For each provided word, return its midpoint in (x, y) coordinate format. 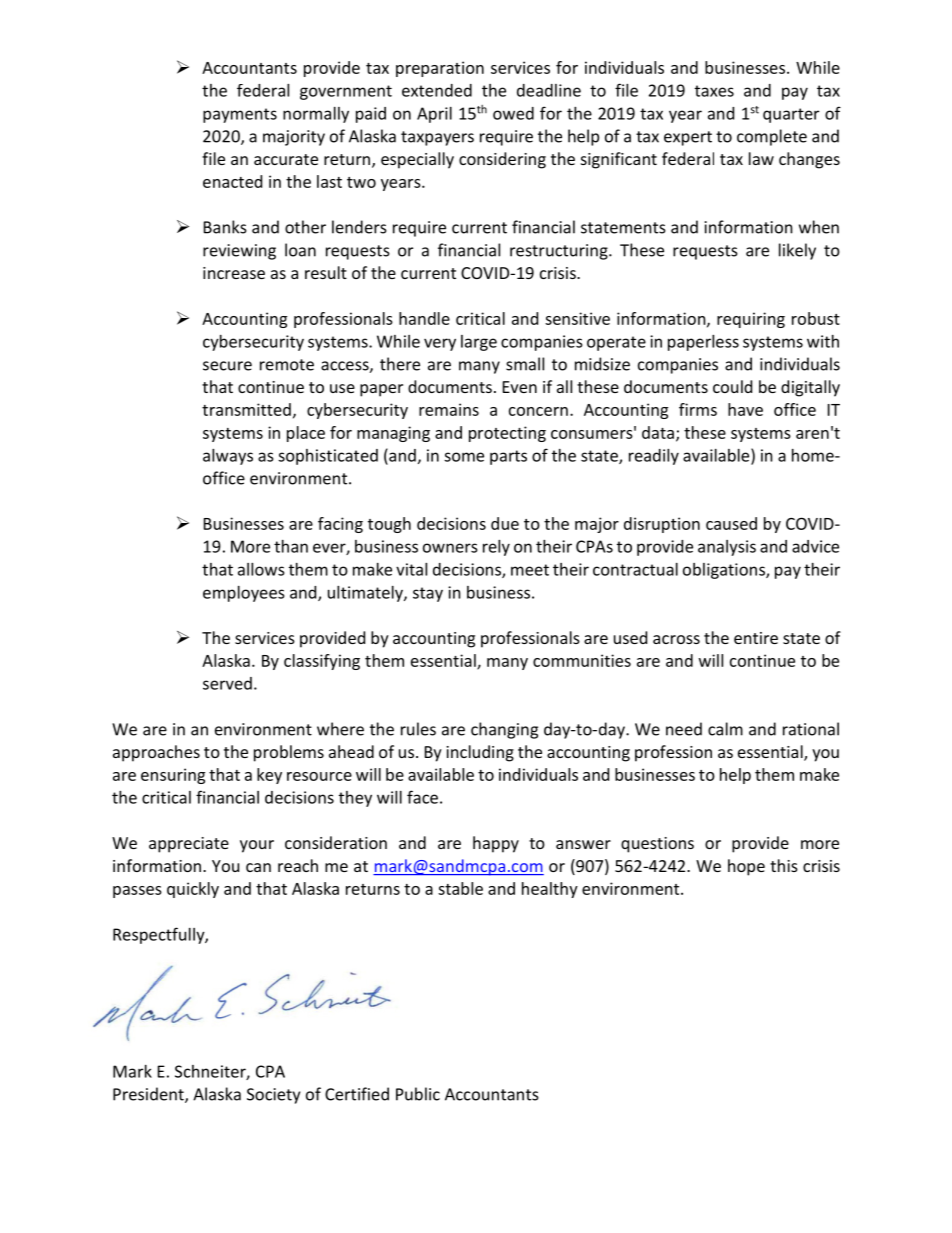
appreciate (189, 845)
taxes (714, 91)
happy (496, 844)
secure (227, 366)
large (479, 343)
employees (244, 594)
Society (273, 1096)
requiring (751, 320)
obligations (725, 571)
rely (496, 548)
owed (513, 113)
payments (240, 115)
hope (746, 867)
